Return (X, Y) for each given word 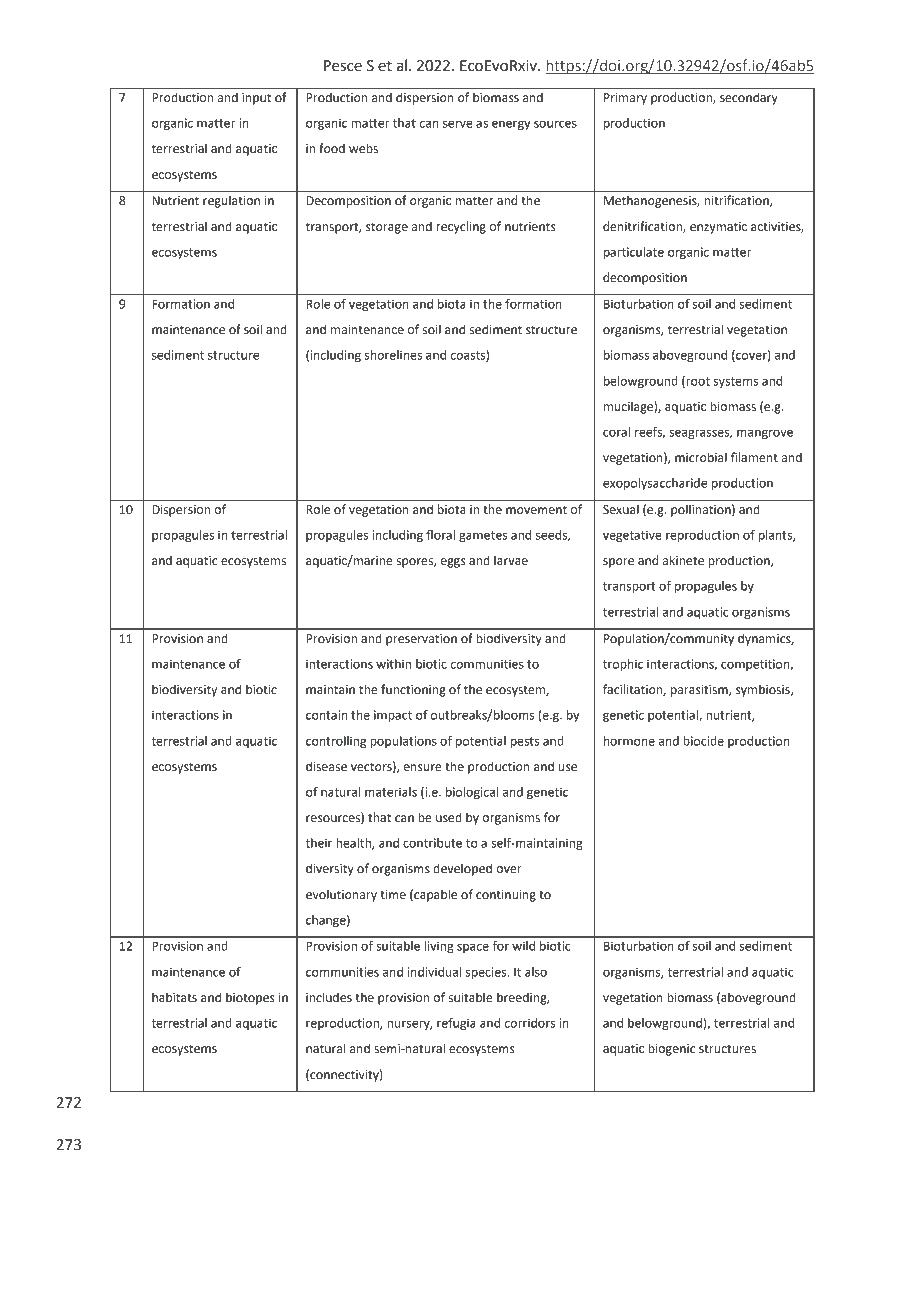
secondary (749, 98)
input (256, 99)
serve (458, 124)
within (393, 664)
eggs (453, 563)
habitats (174, 997)
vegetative (632, 536)
